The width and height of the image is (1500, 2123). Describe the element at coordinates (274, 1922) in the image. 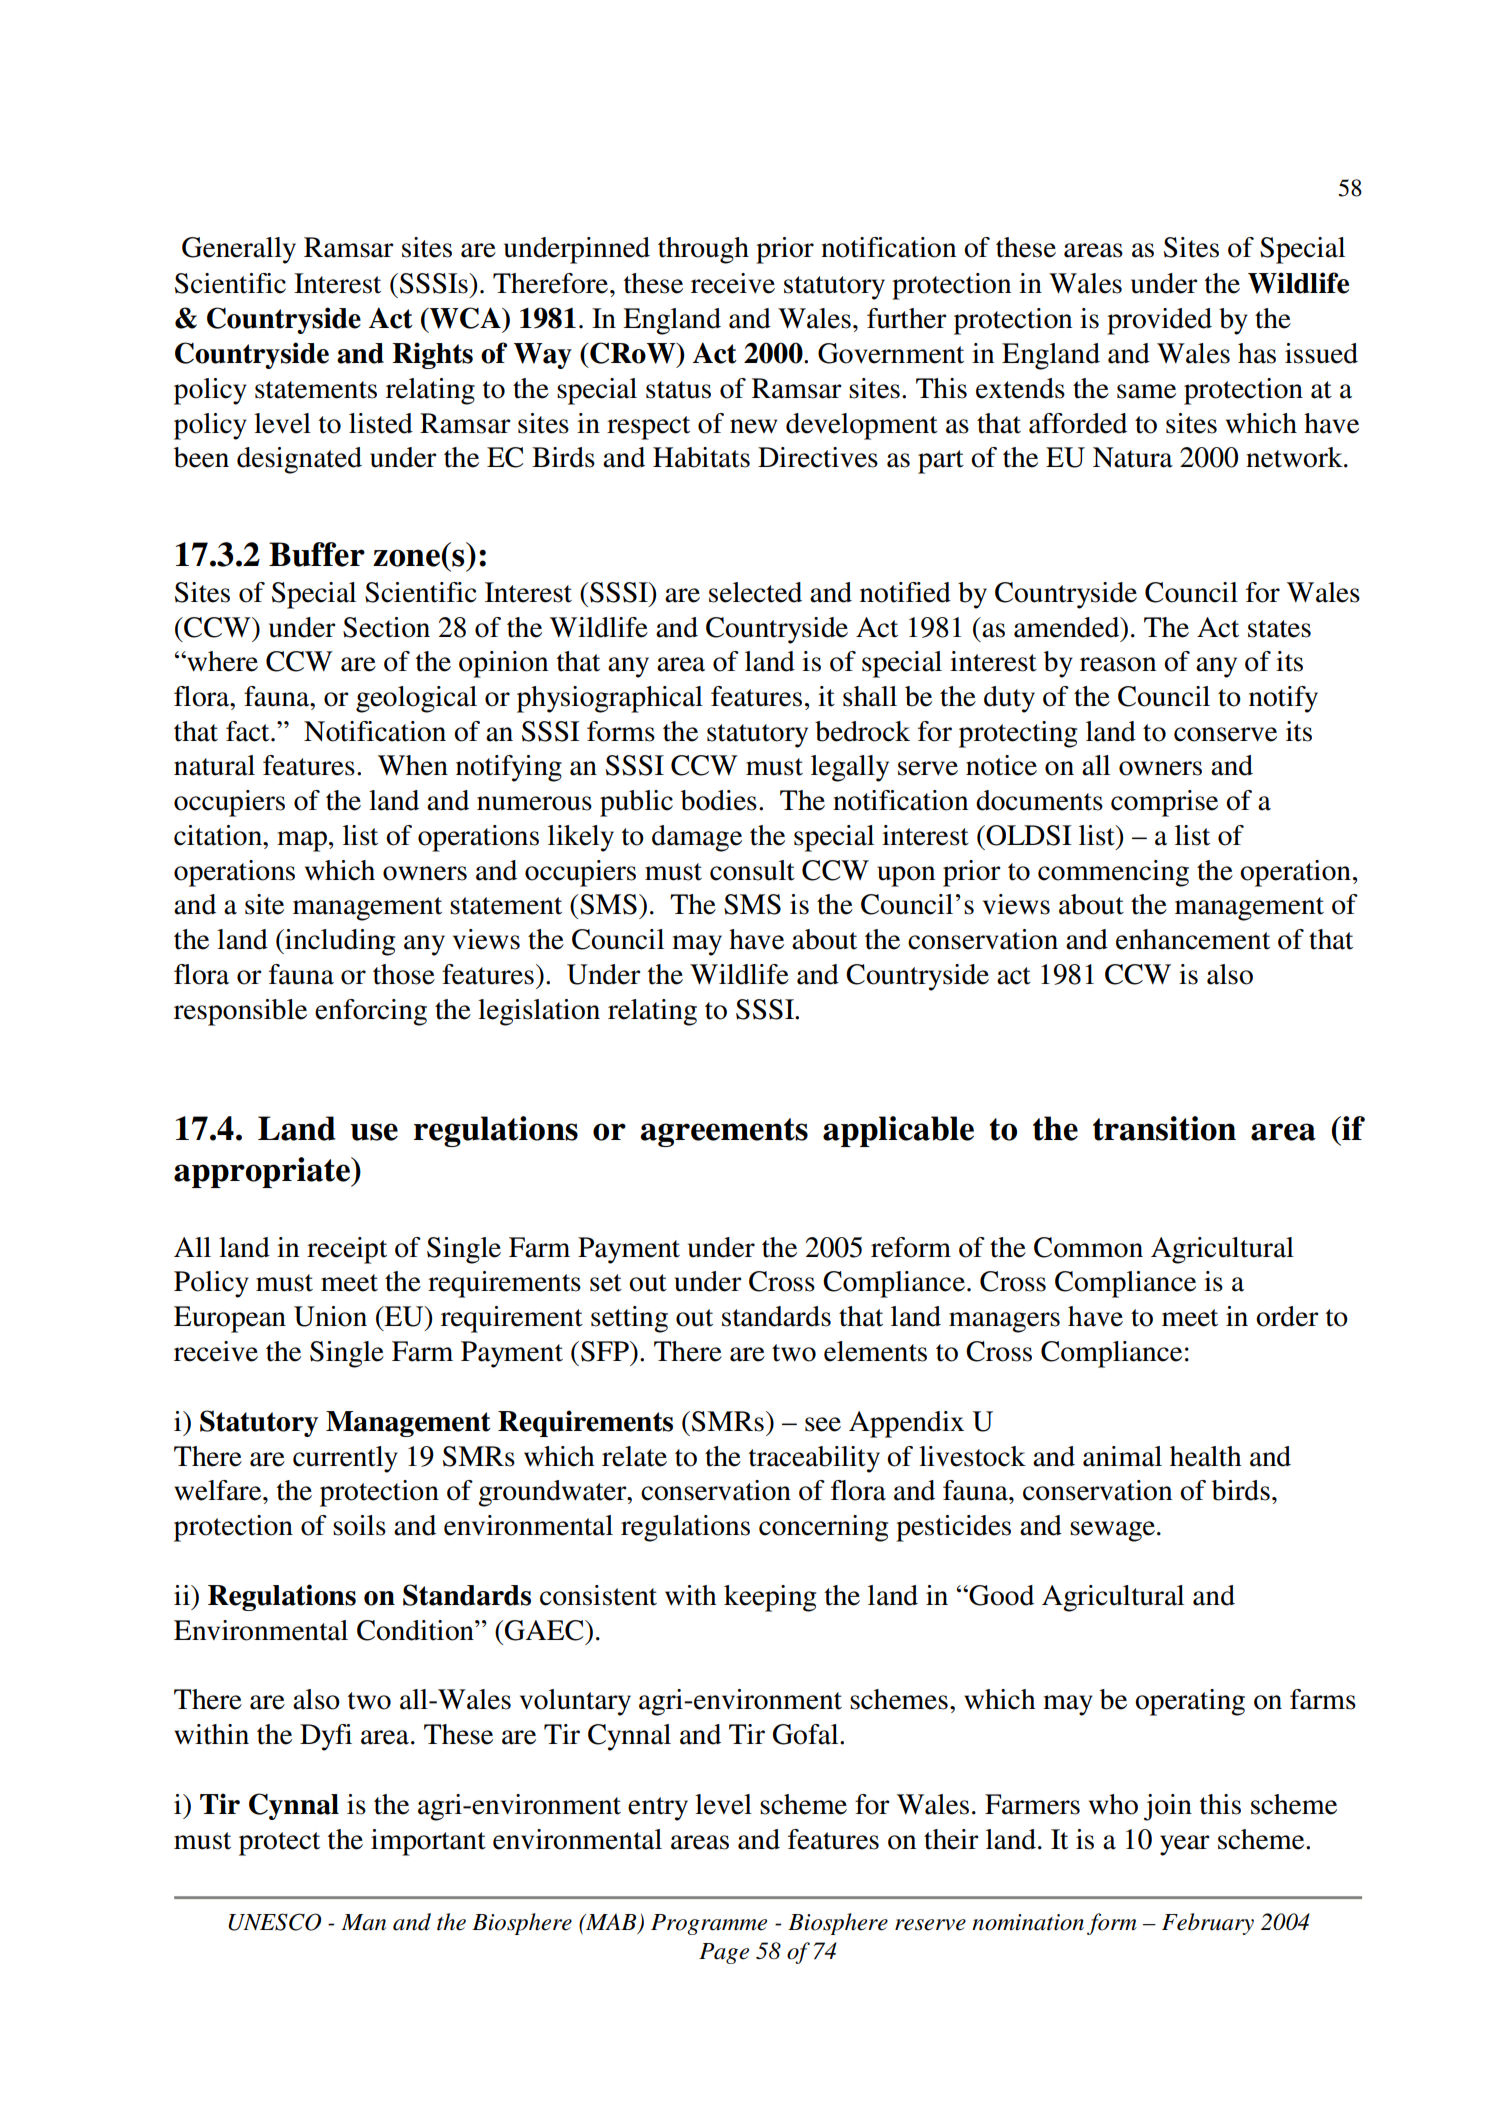

I see `UNESCO` at that location.
